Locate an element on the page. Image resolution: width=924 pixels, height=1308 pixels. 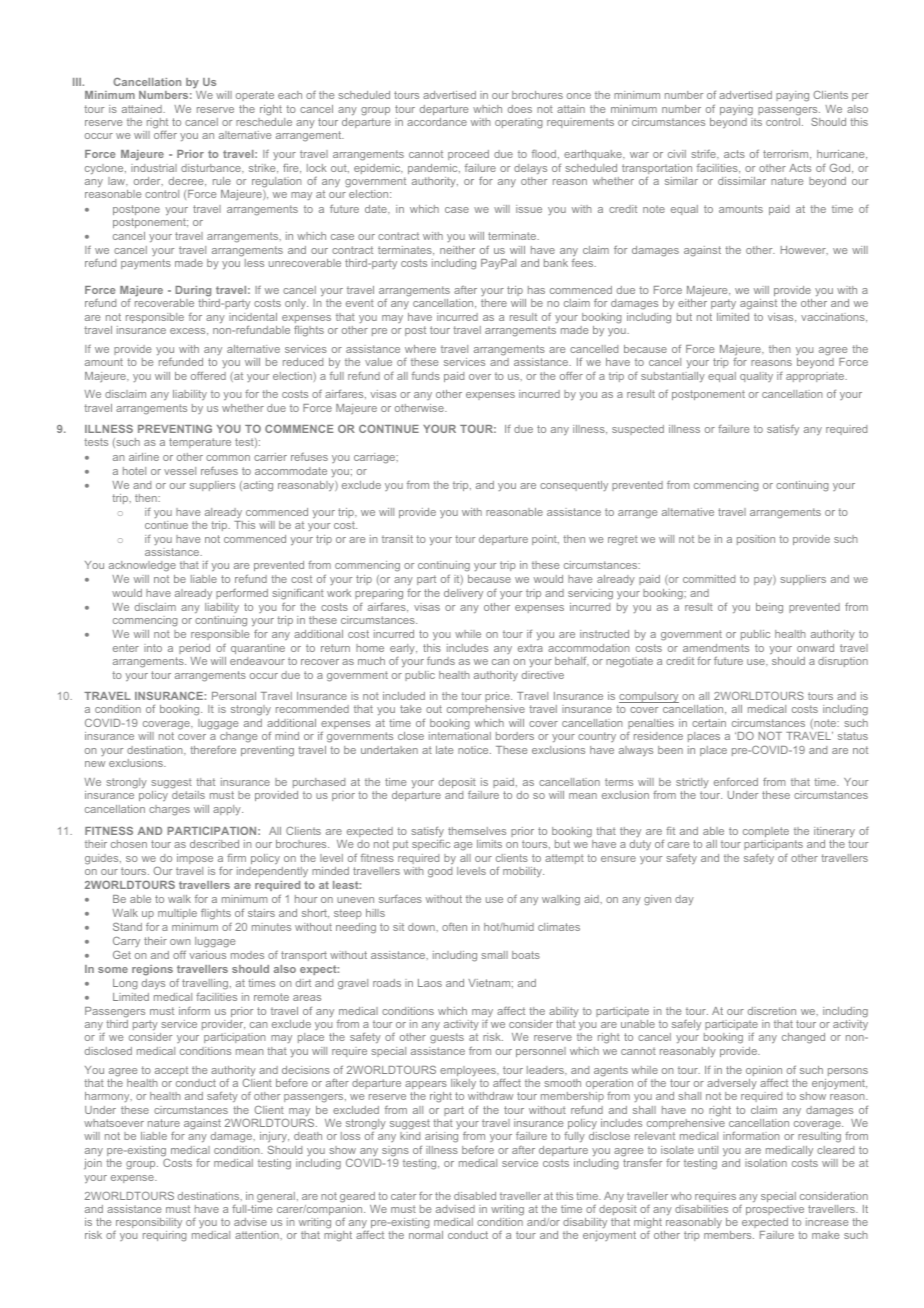
position is located at coordinates (756, 540).
